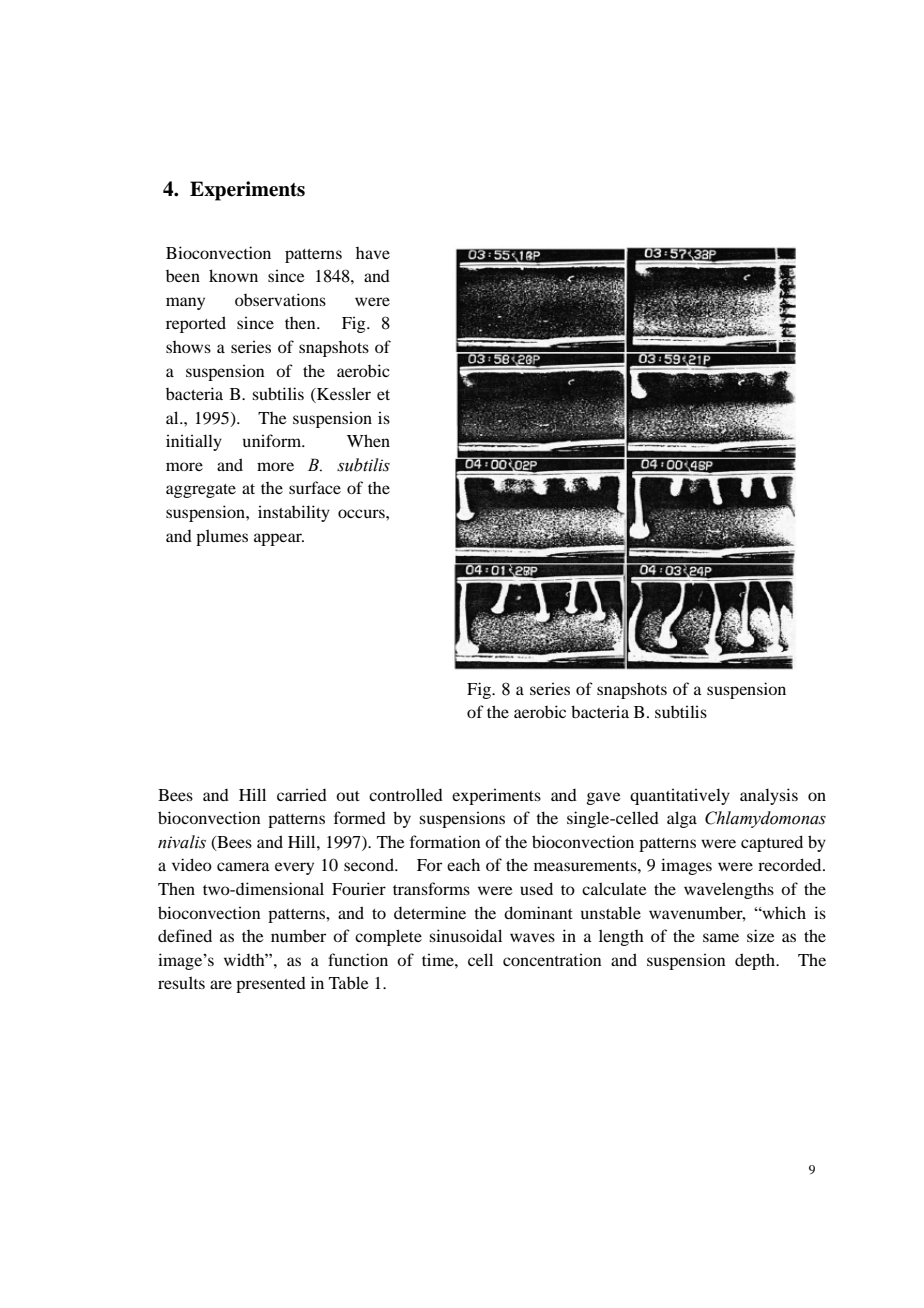 This document has width=924, height=1308. Describe the element at coordinates (362, 513) in the document. I see `occurs` at that location.
